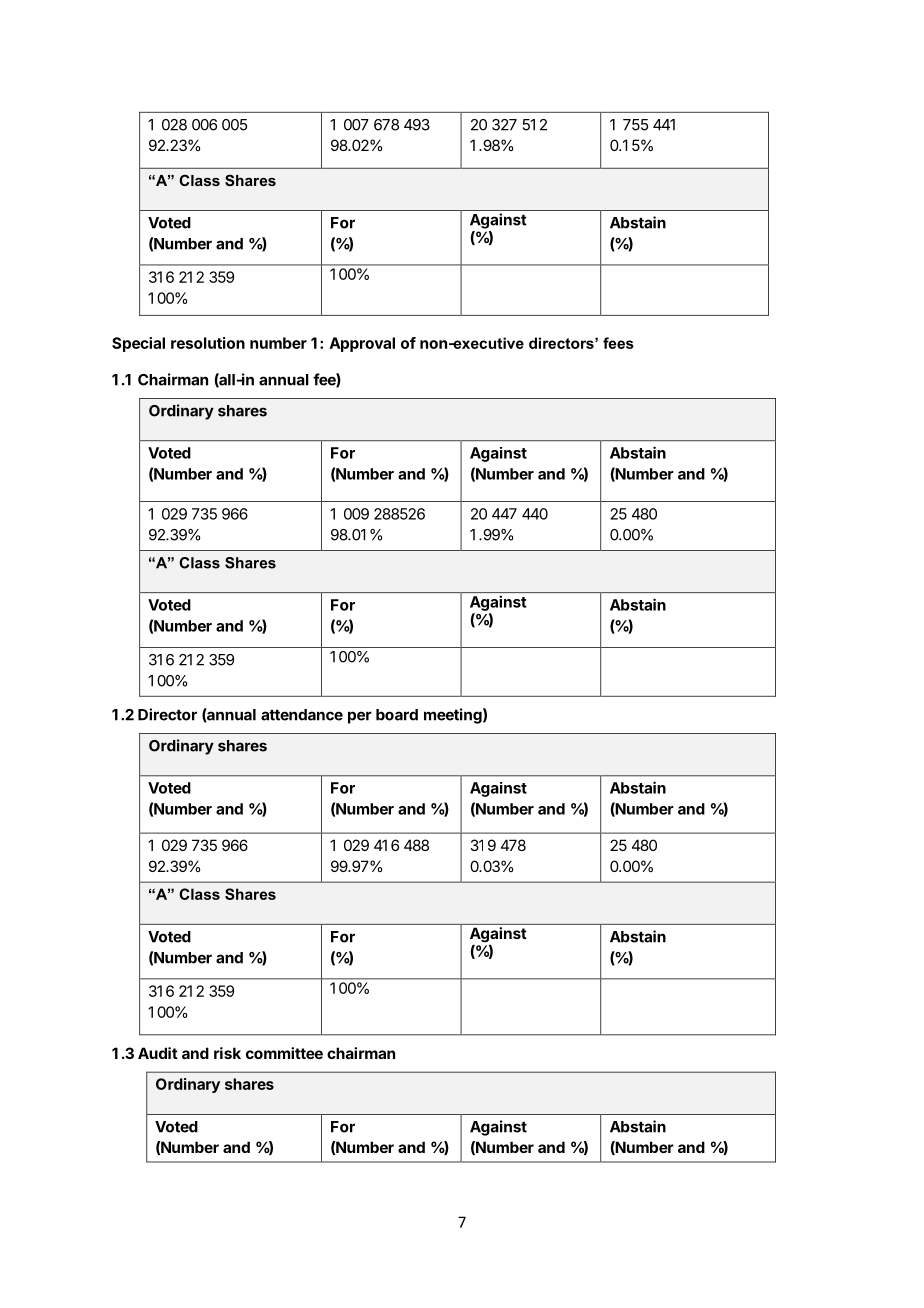 This screenshot has height=1308, width=924. Describe the element at coordinates (302, 715) in the screenshot. I see `attendance` at that location.
